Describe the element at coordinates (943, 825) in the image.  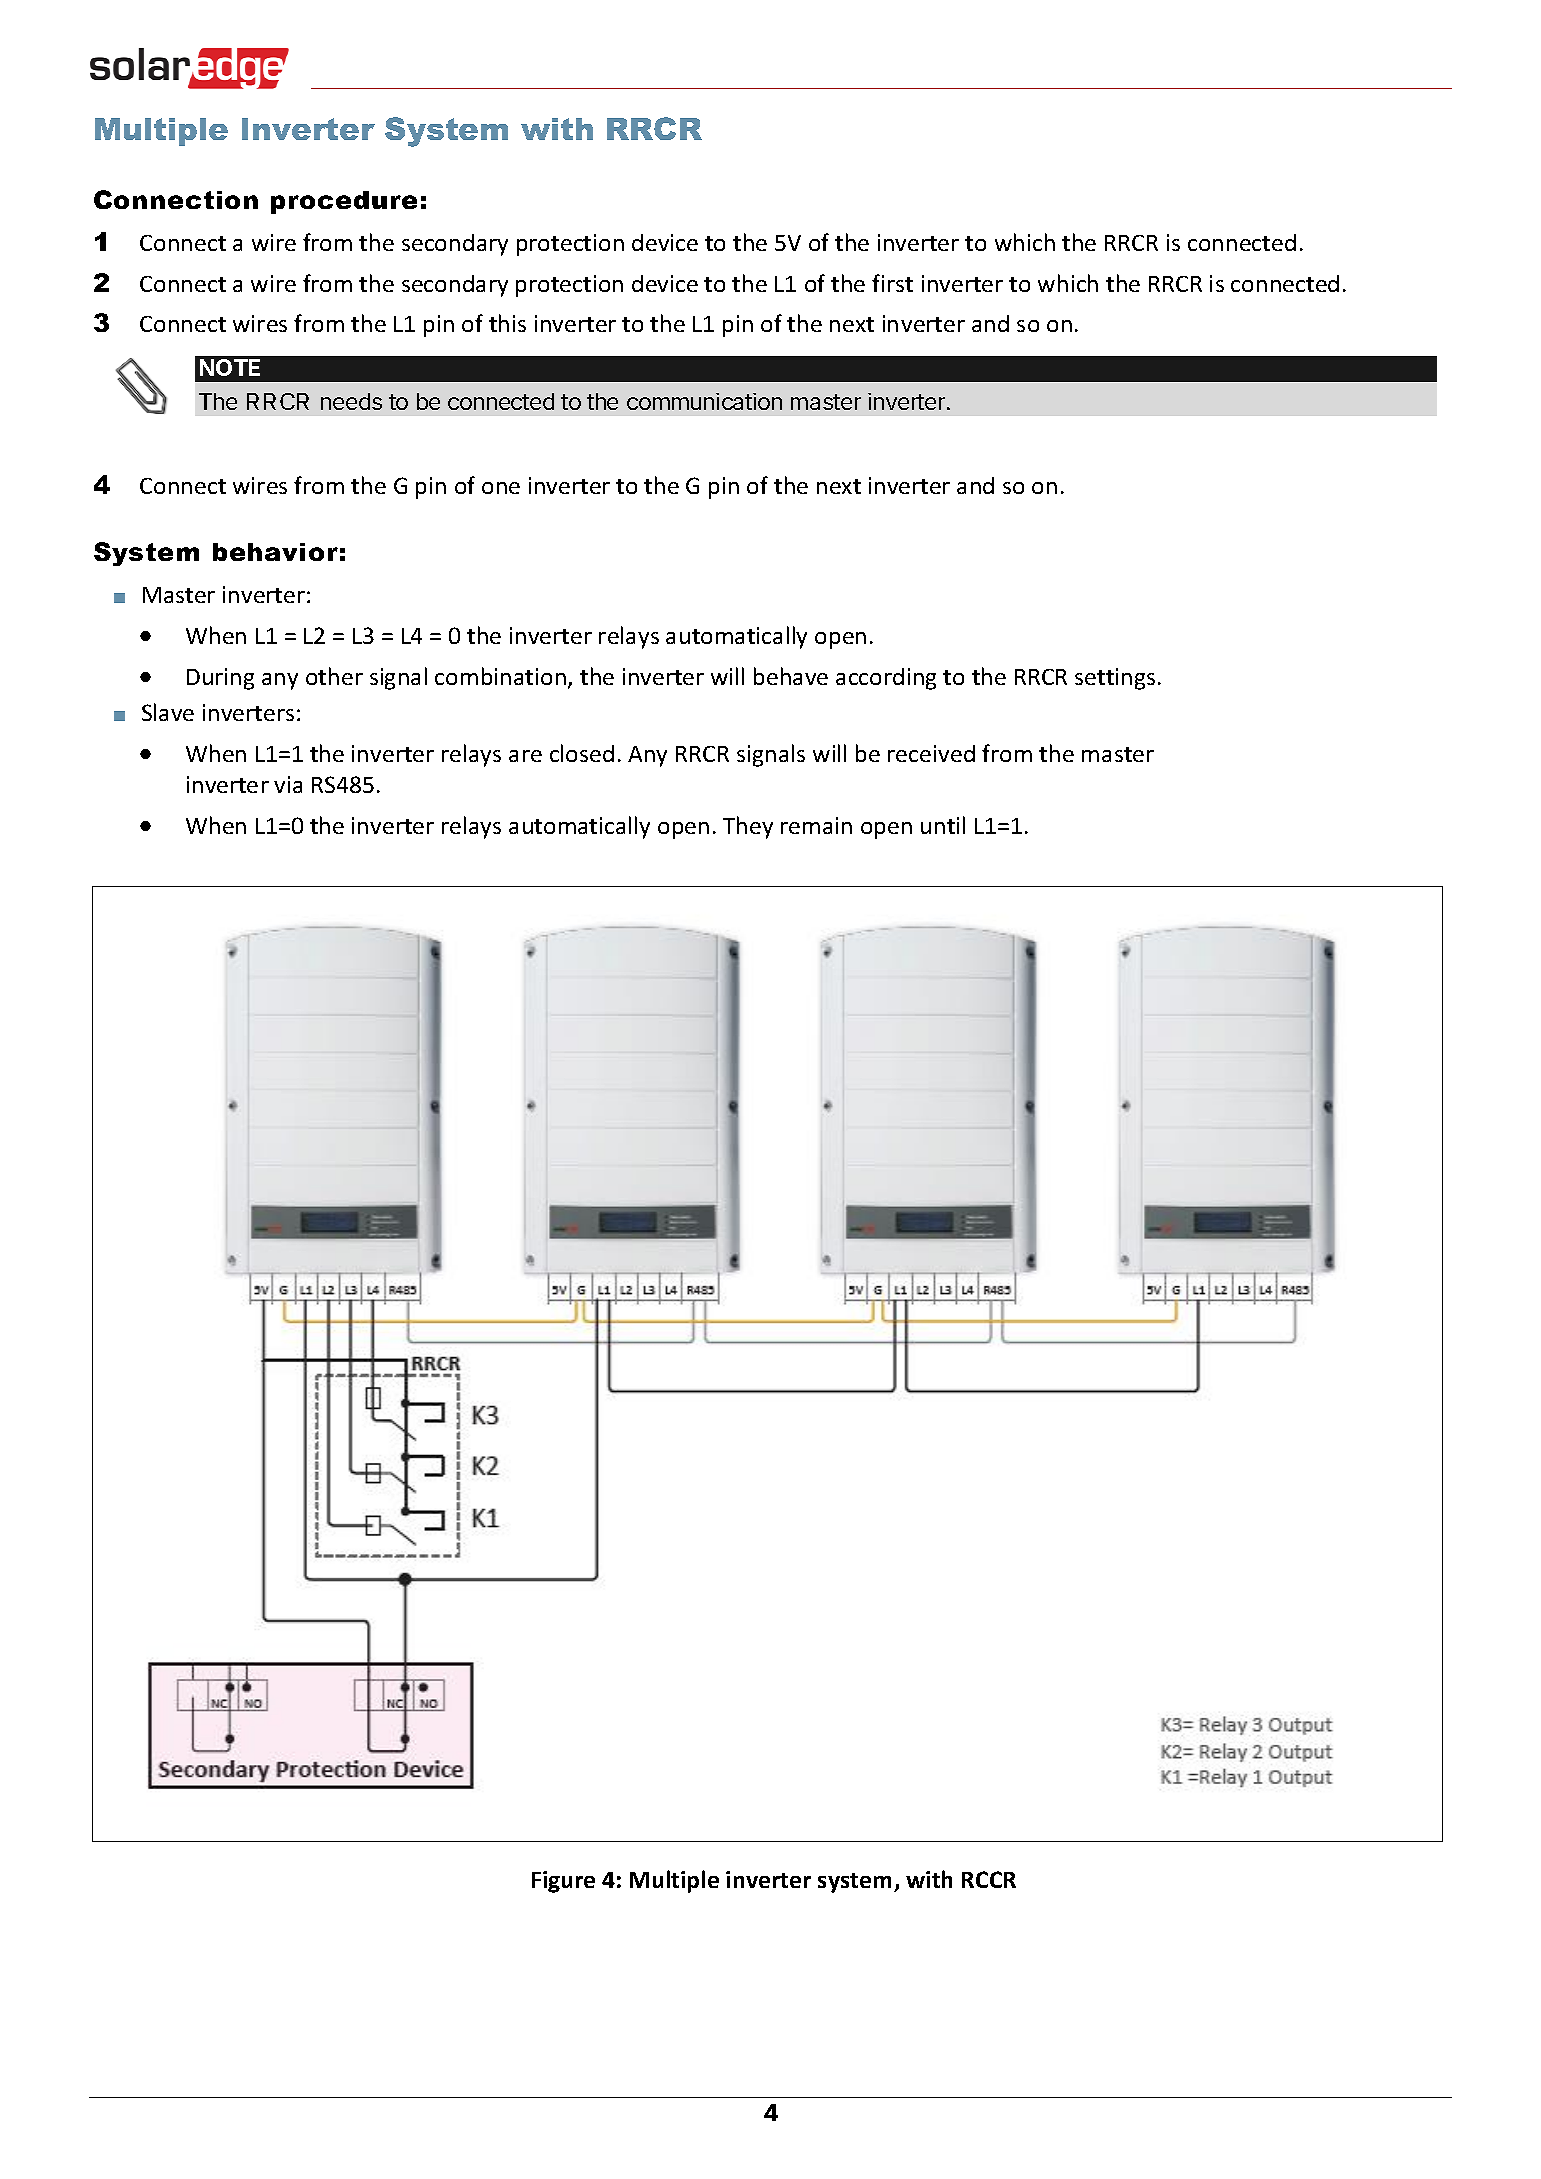
I see `until` at that location.
